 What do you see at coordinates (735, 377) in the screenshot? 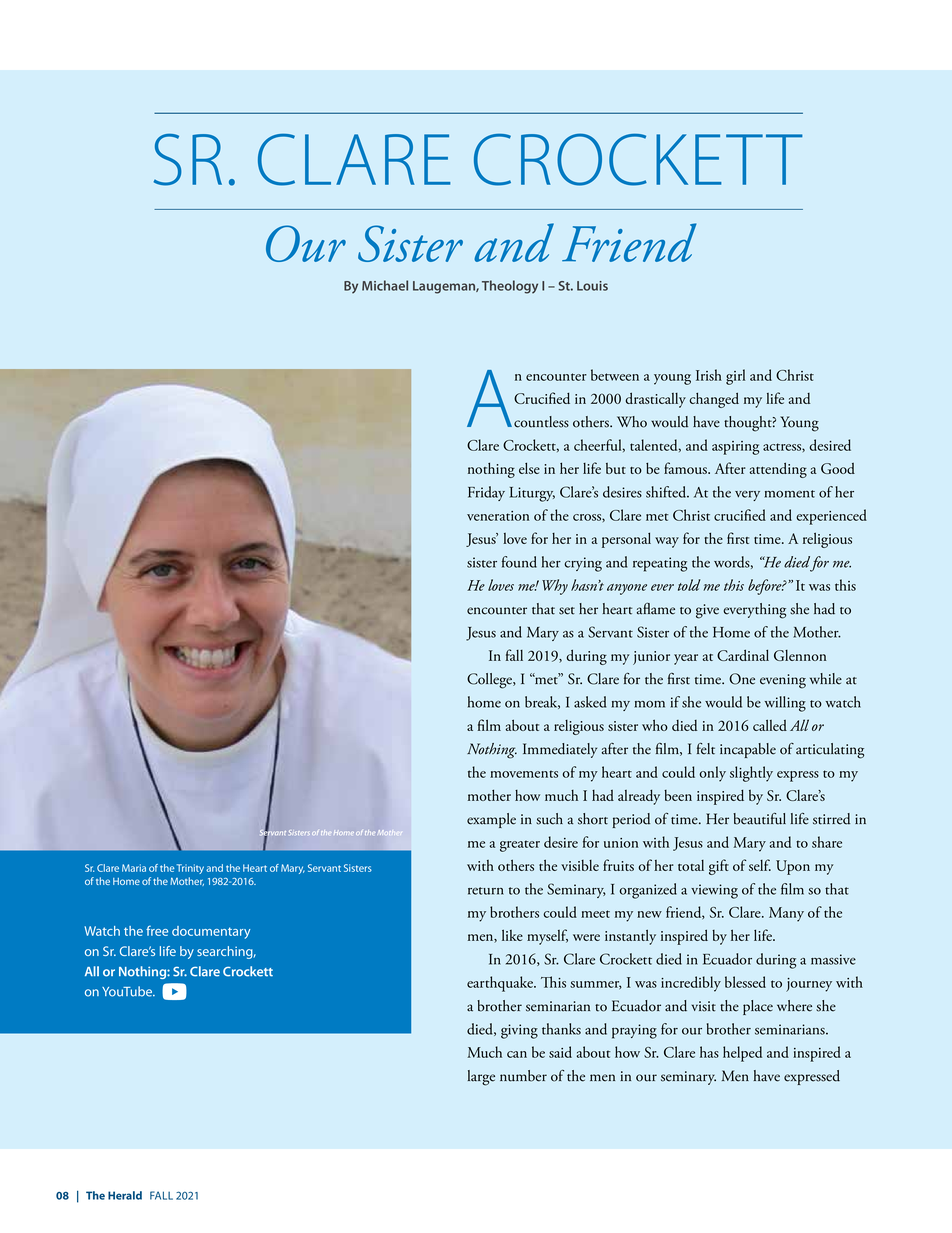
I see `girl` at bounding box center [735, 377].
